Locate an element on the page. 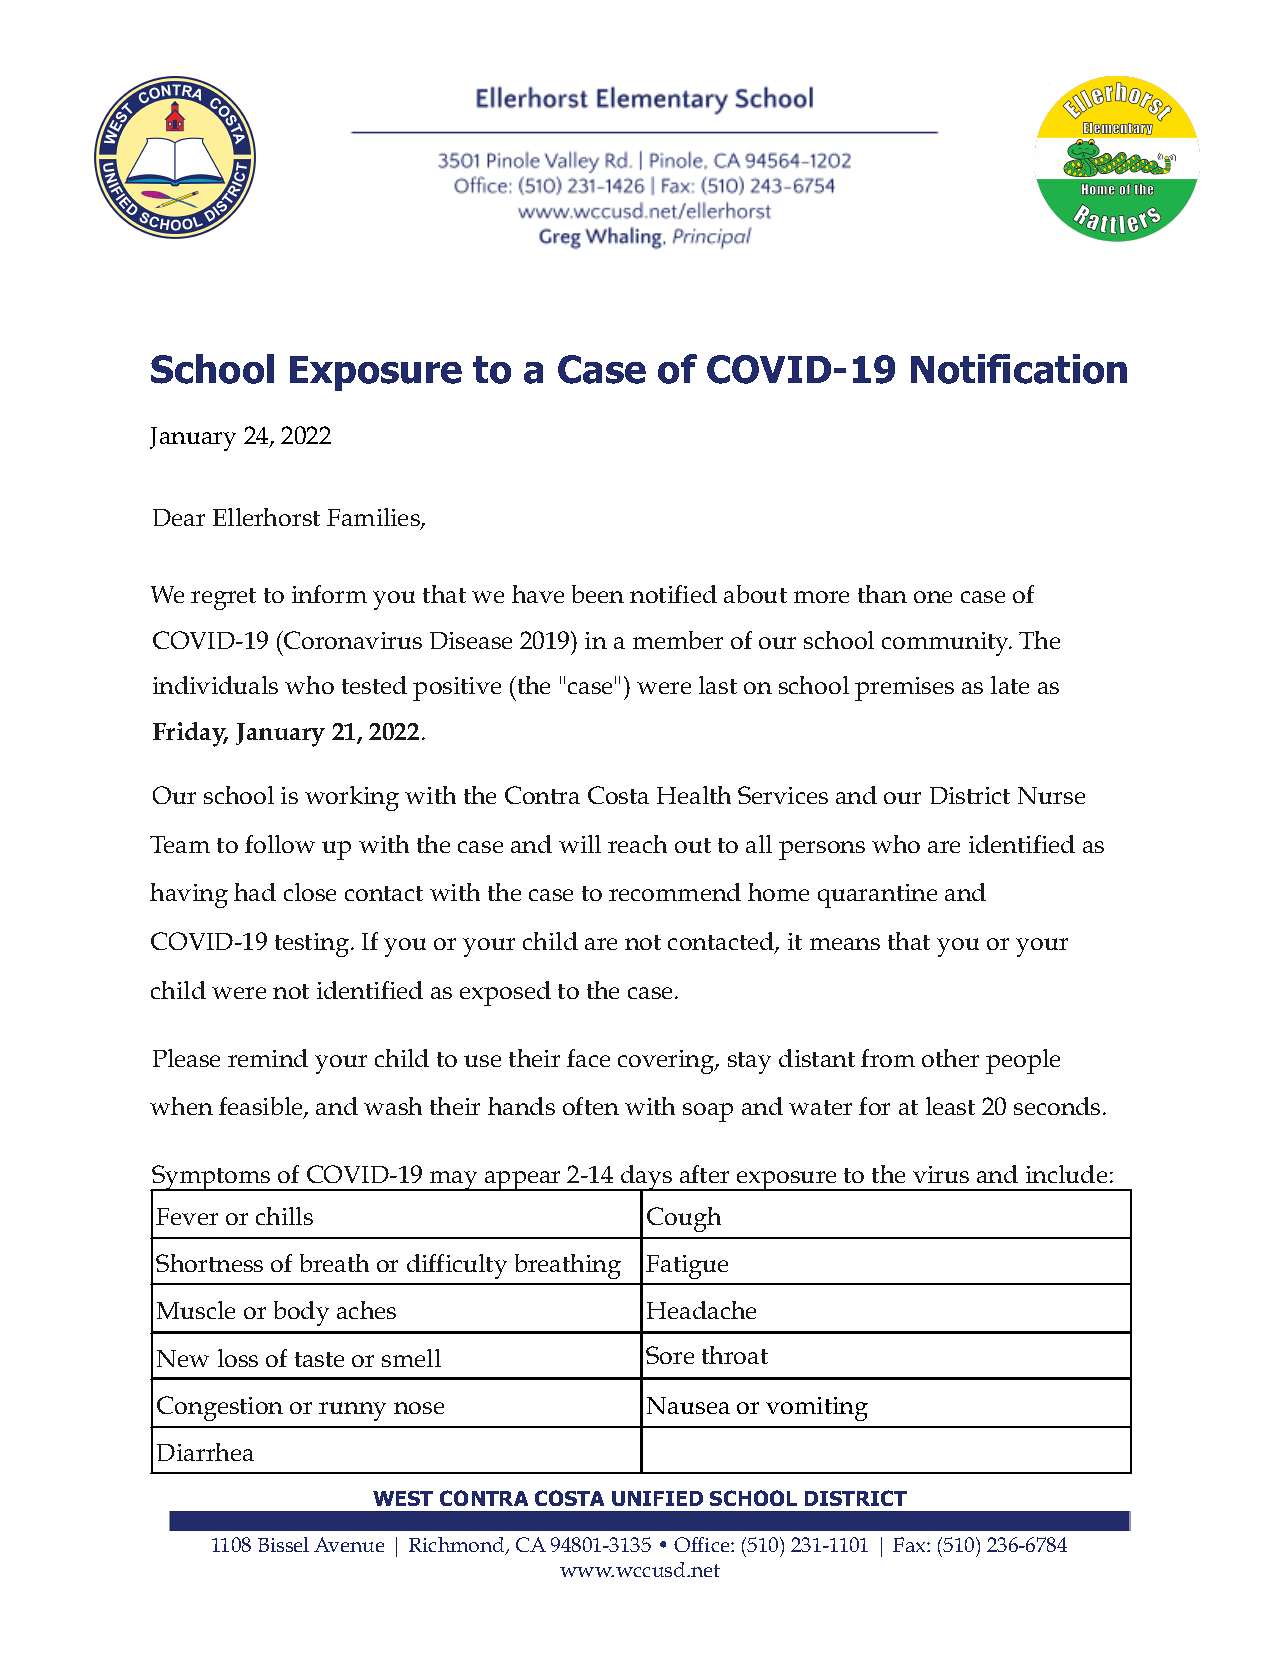 This document has width=1281, height=1658. Notification is located at coordinates (1019, 369).
